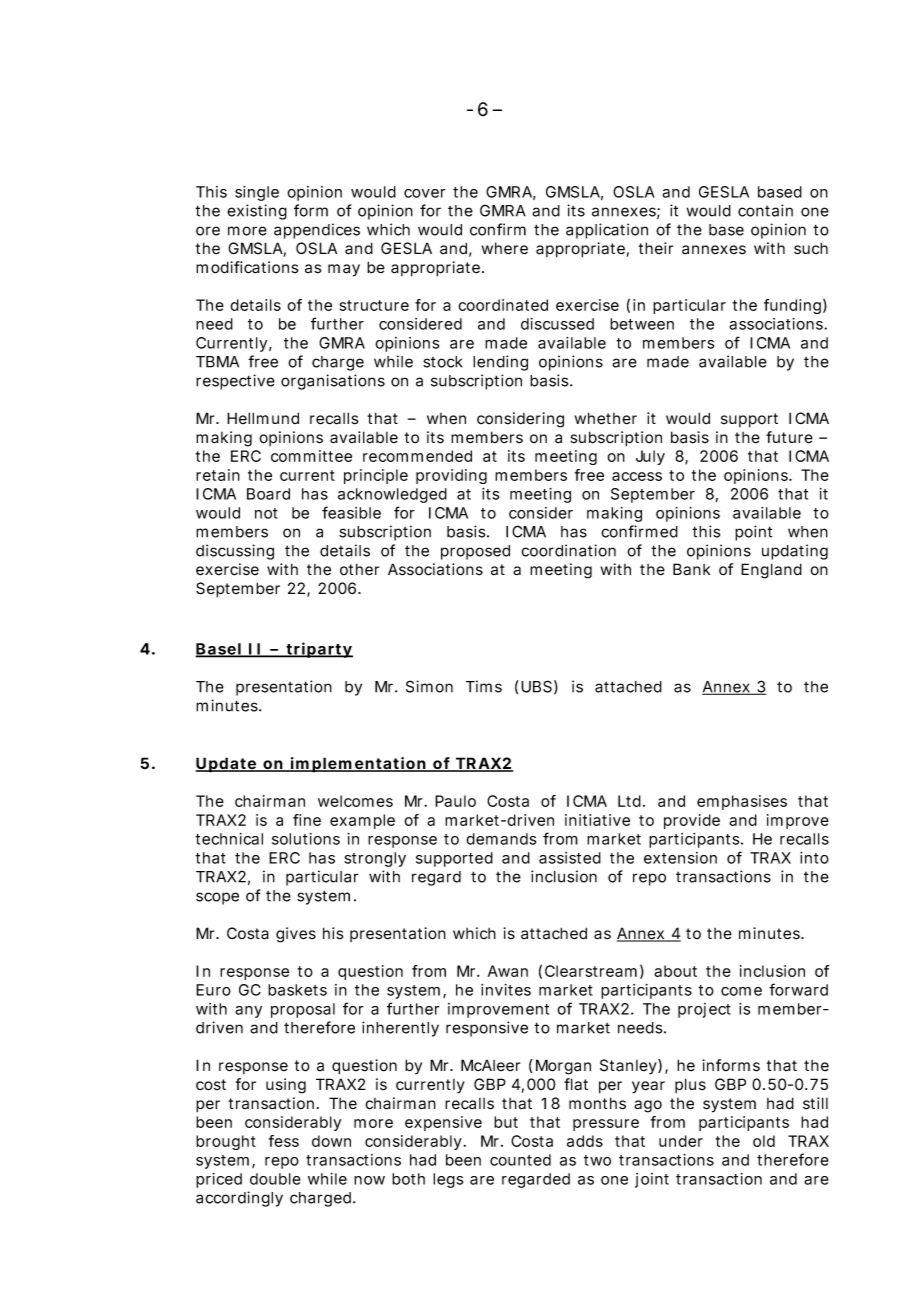  Describe the element at coordinates (227, 765) in the image. I see `Update` at that location.
